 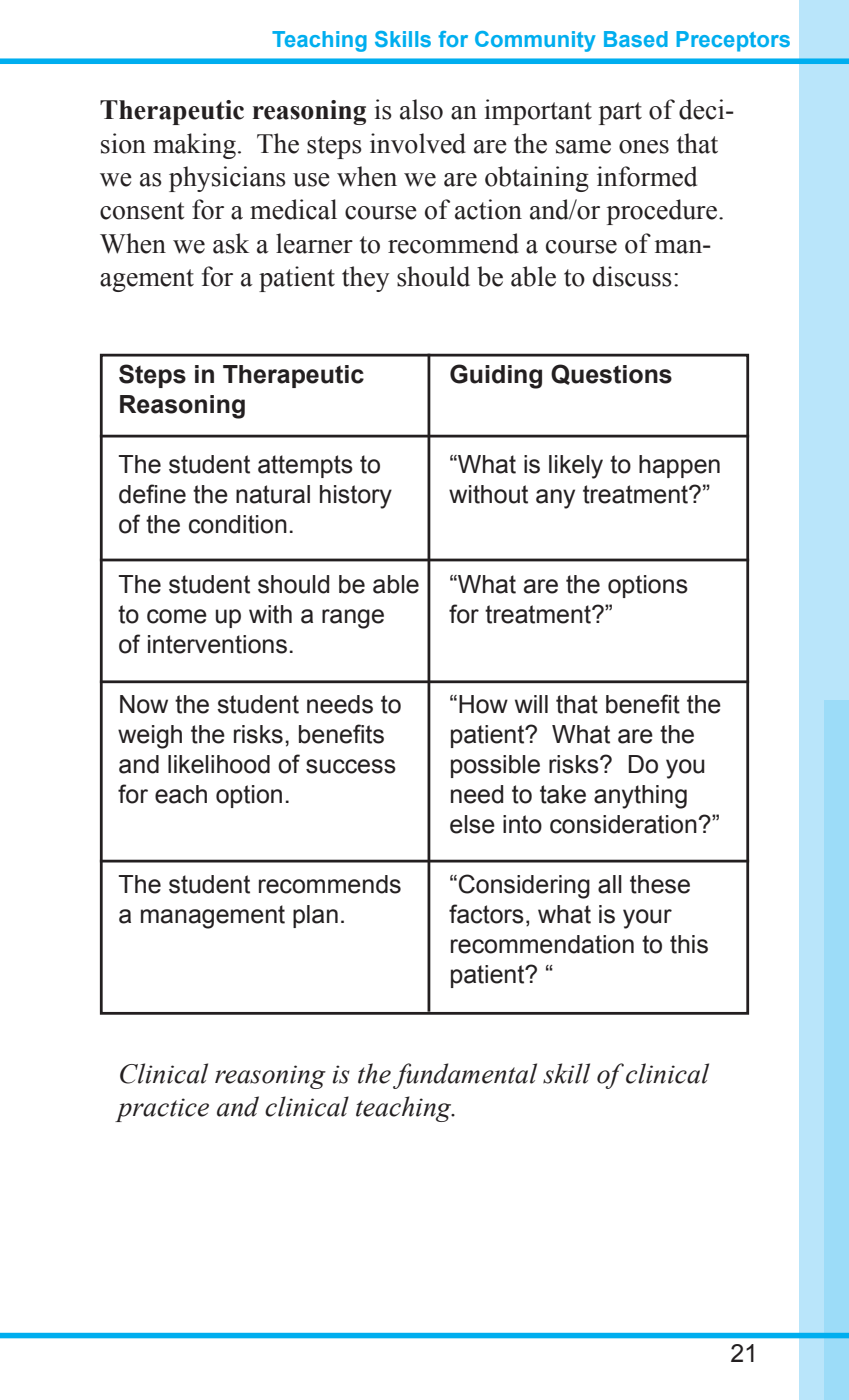 I want to click on attempts, so click(x=305, y=466).
